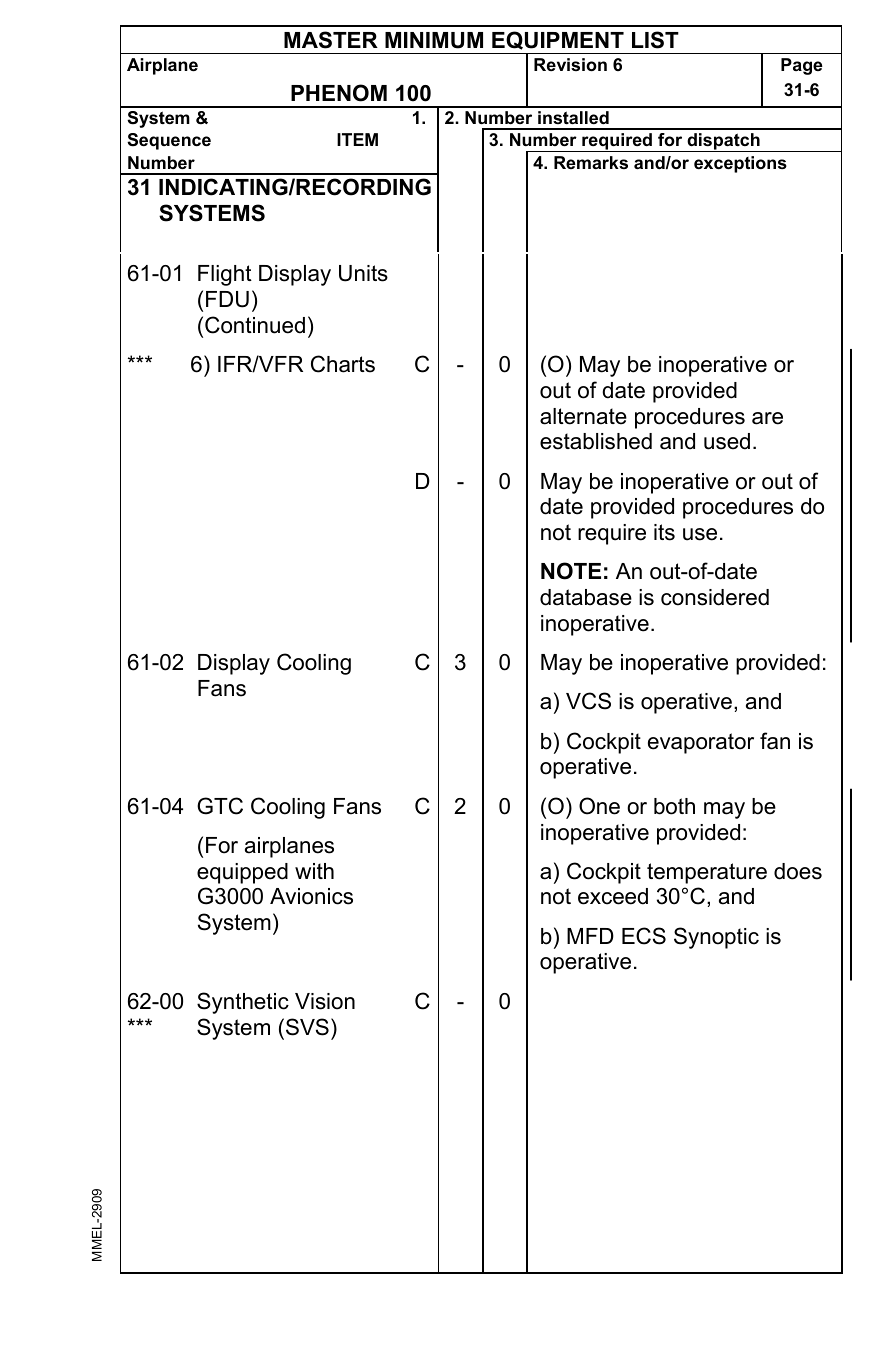 This image has height=1372, width=887. Describe the element at coordinates (715, 597) in the image. I see `considered` at that location.
